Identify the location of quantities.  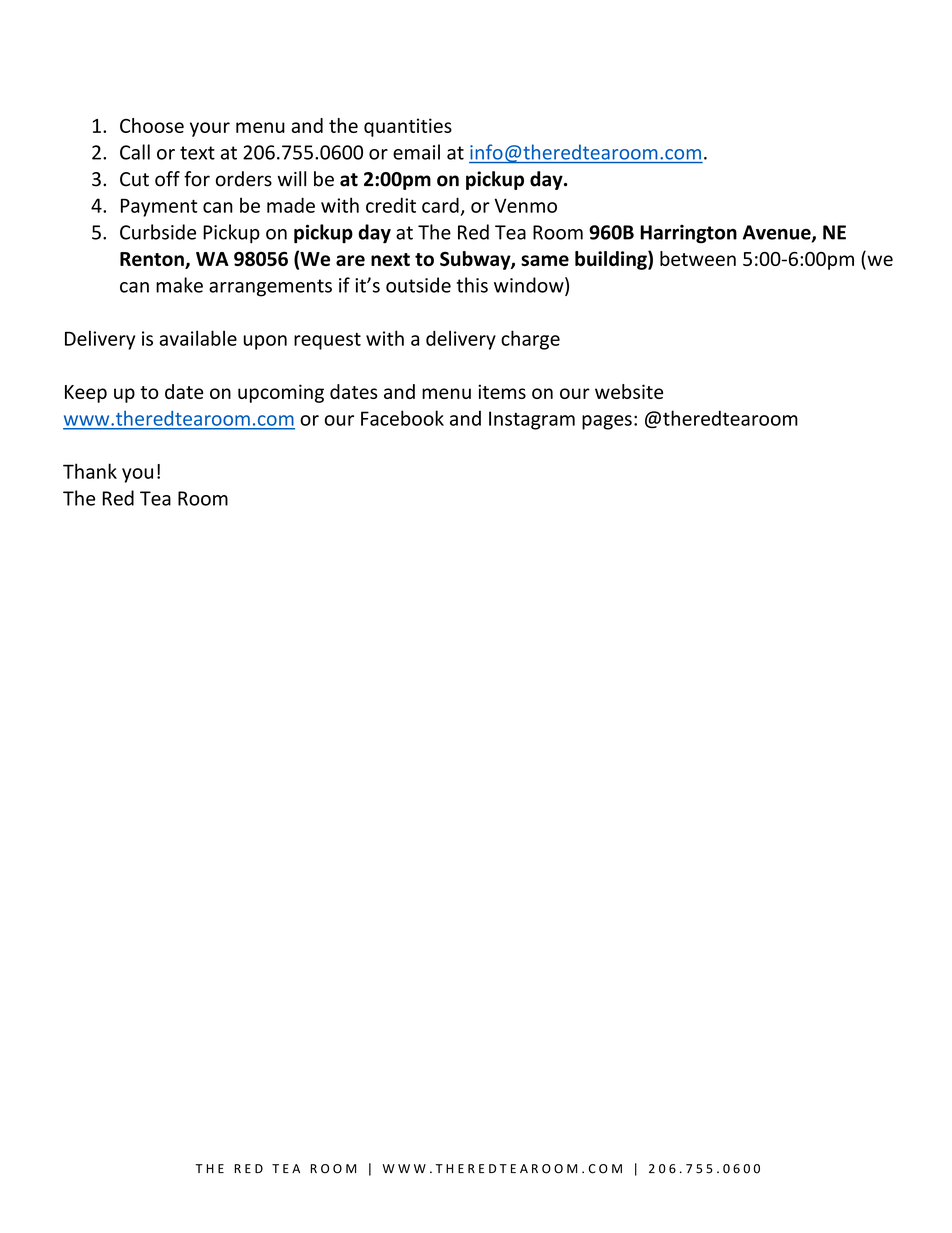
(408, 127).
